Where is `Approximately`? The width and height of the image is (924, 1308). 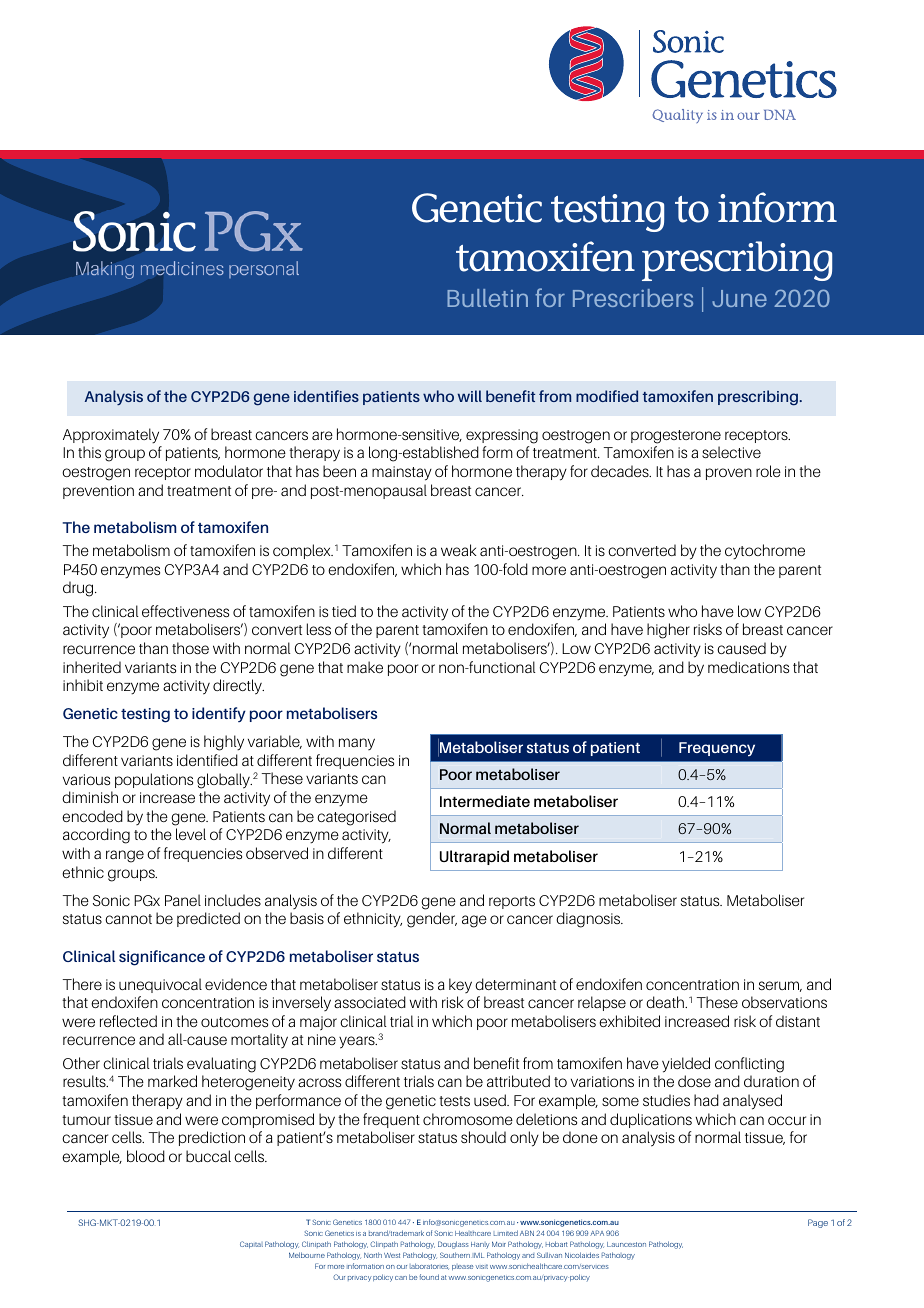
Approximately is located at coordinates (111, 436).
